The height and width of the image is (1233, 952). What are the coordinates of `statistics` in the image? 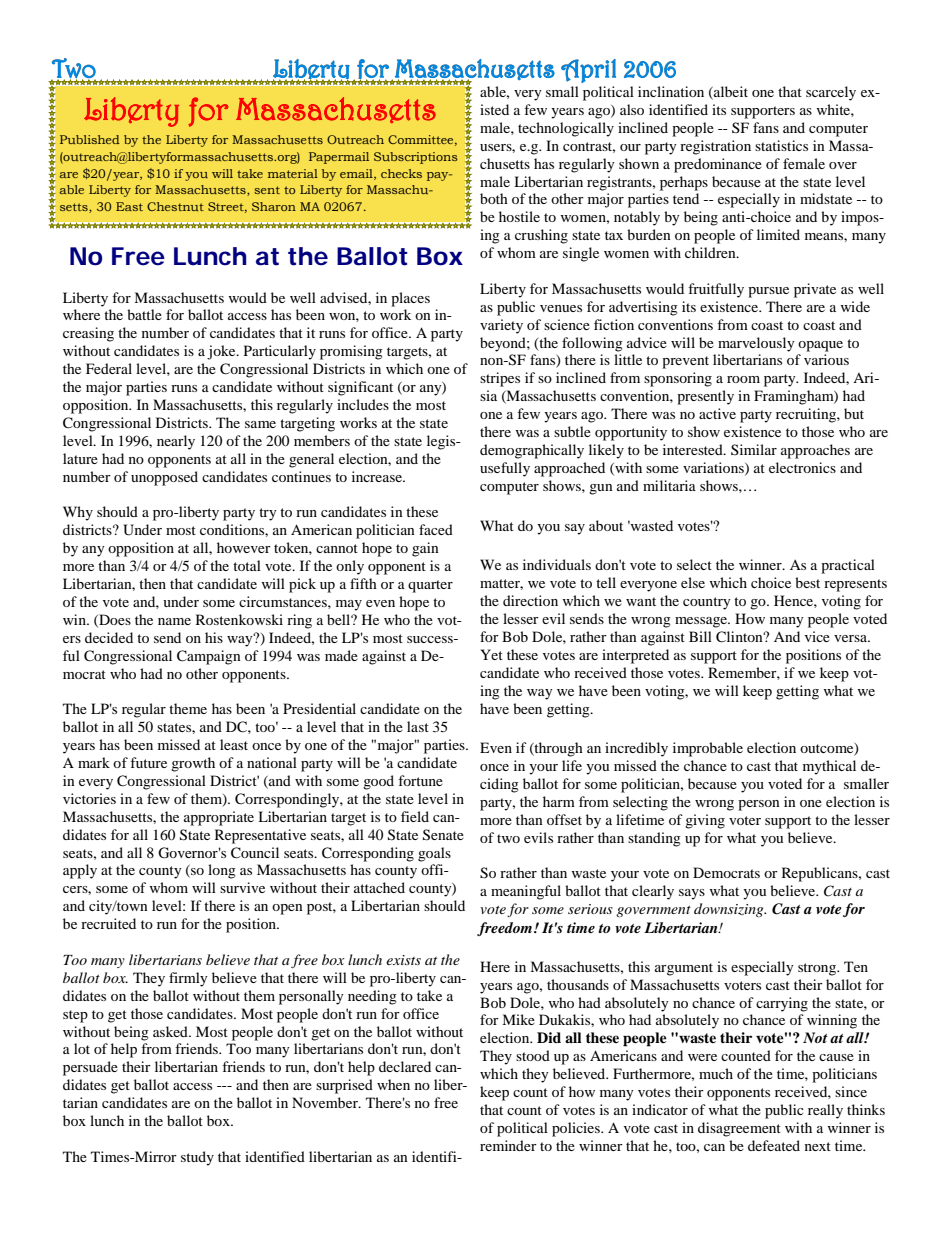 It's located at (781, 145).
